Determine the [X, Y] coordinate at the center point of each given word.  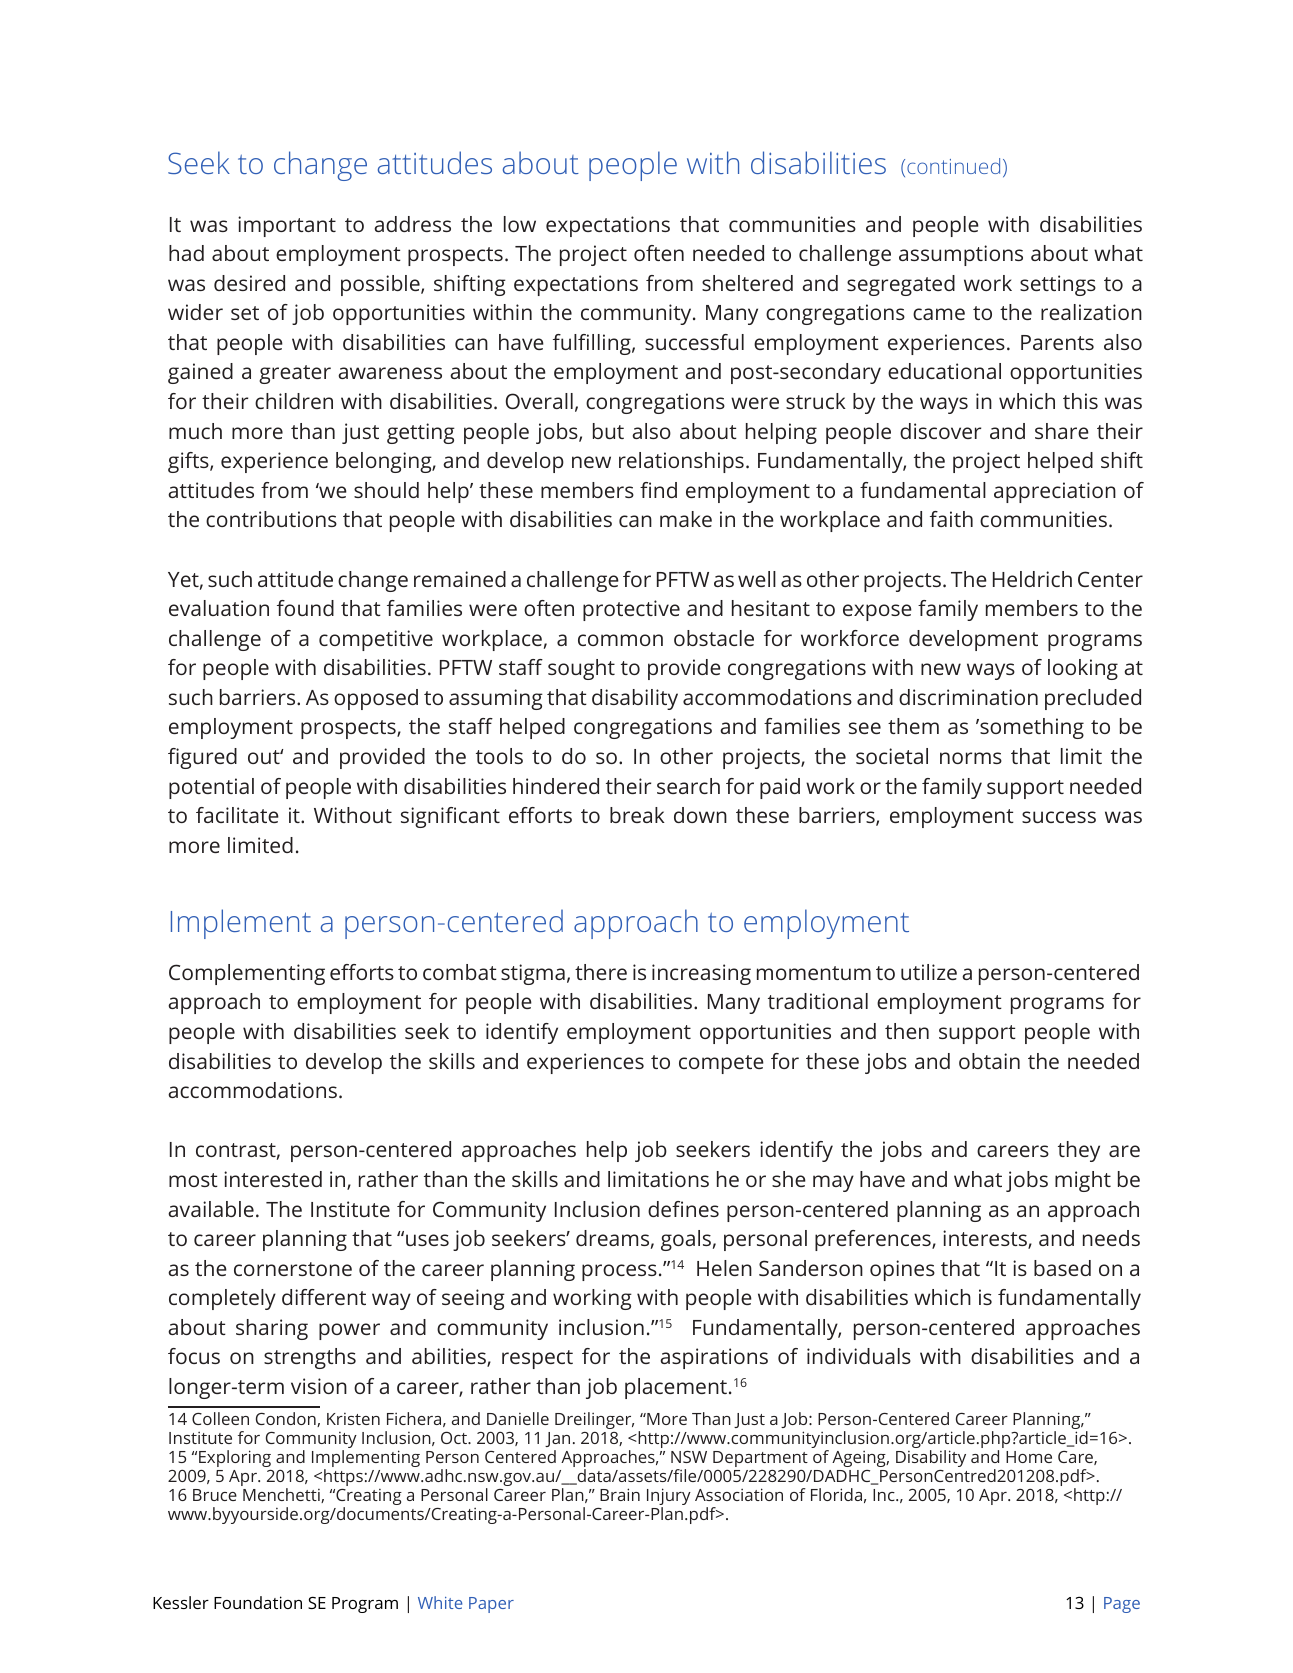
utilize [929, 972]
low [520, 224]
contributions [271, 519]
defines [683, 1209]
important [287, 226]
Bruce [215, 1495]
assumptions [961, 255]
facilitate [237, 815]
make [686, 519]
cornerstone [293, 1269]
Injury [669, 1498]
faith [951, 519]
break [637, 815]
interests [986, 1239]
